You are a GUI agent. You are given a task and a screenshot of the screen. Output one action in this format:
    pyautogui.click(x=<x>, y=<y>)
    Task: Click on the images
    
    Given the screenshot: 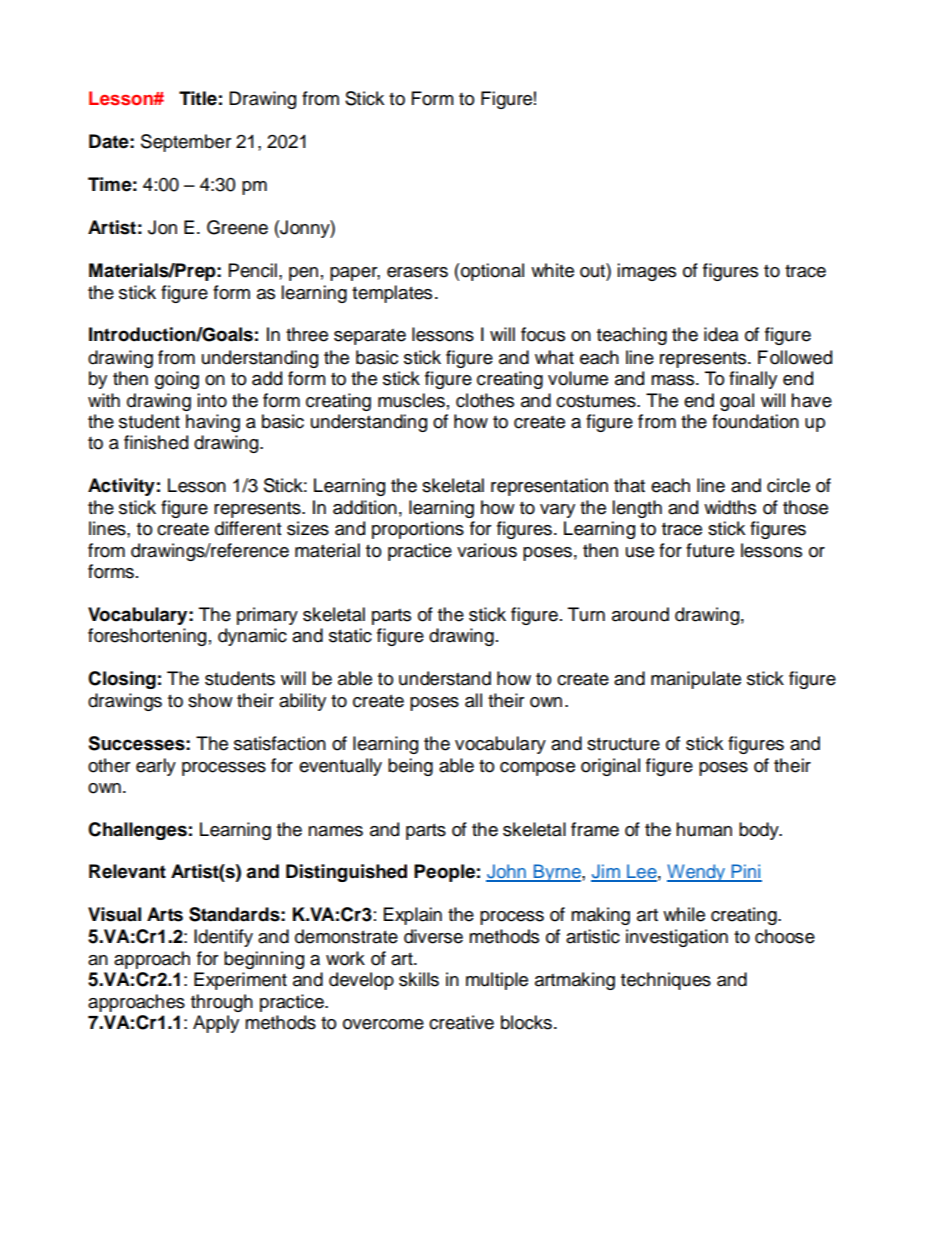 What is the action you would take?
    pyautogui.click(x=646, y=272)
